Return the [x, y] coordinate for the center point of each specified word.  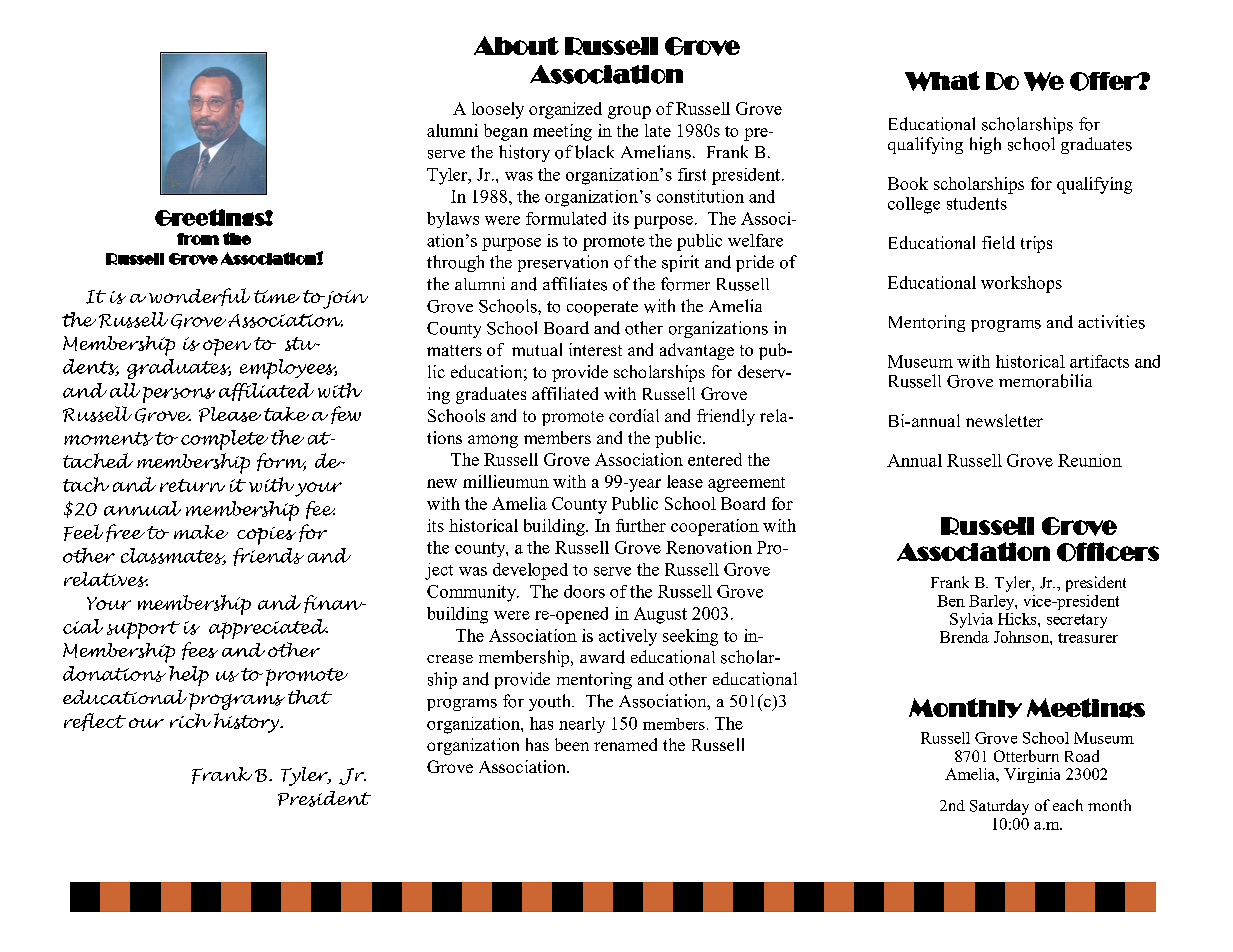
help [189, 676]
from [198, 239]
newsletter [1004, 420]
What [942, 81]
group [629, 112]
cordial [634, 415]
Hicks [1018, 619]
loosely [498, 110]
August [660, 615]
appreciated [268, 629]
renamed [625, 744]
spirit [680, 263]
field [998, 242]
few [346, 415]
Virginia [1032, 775]
